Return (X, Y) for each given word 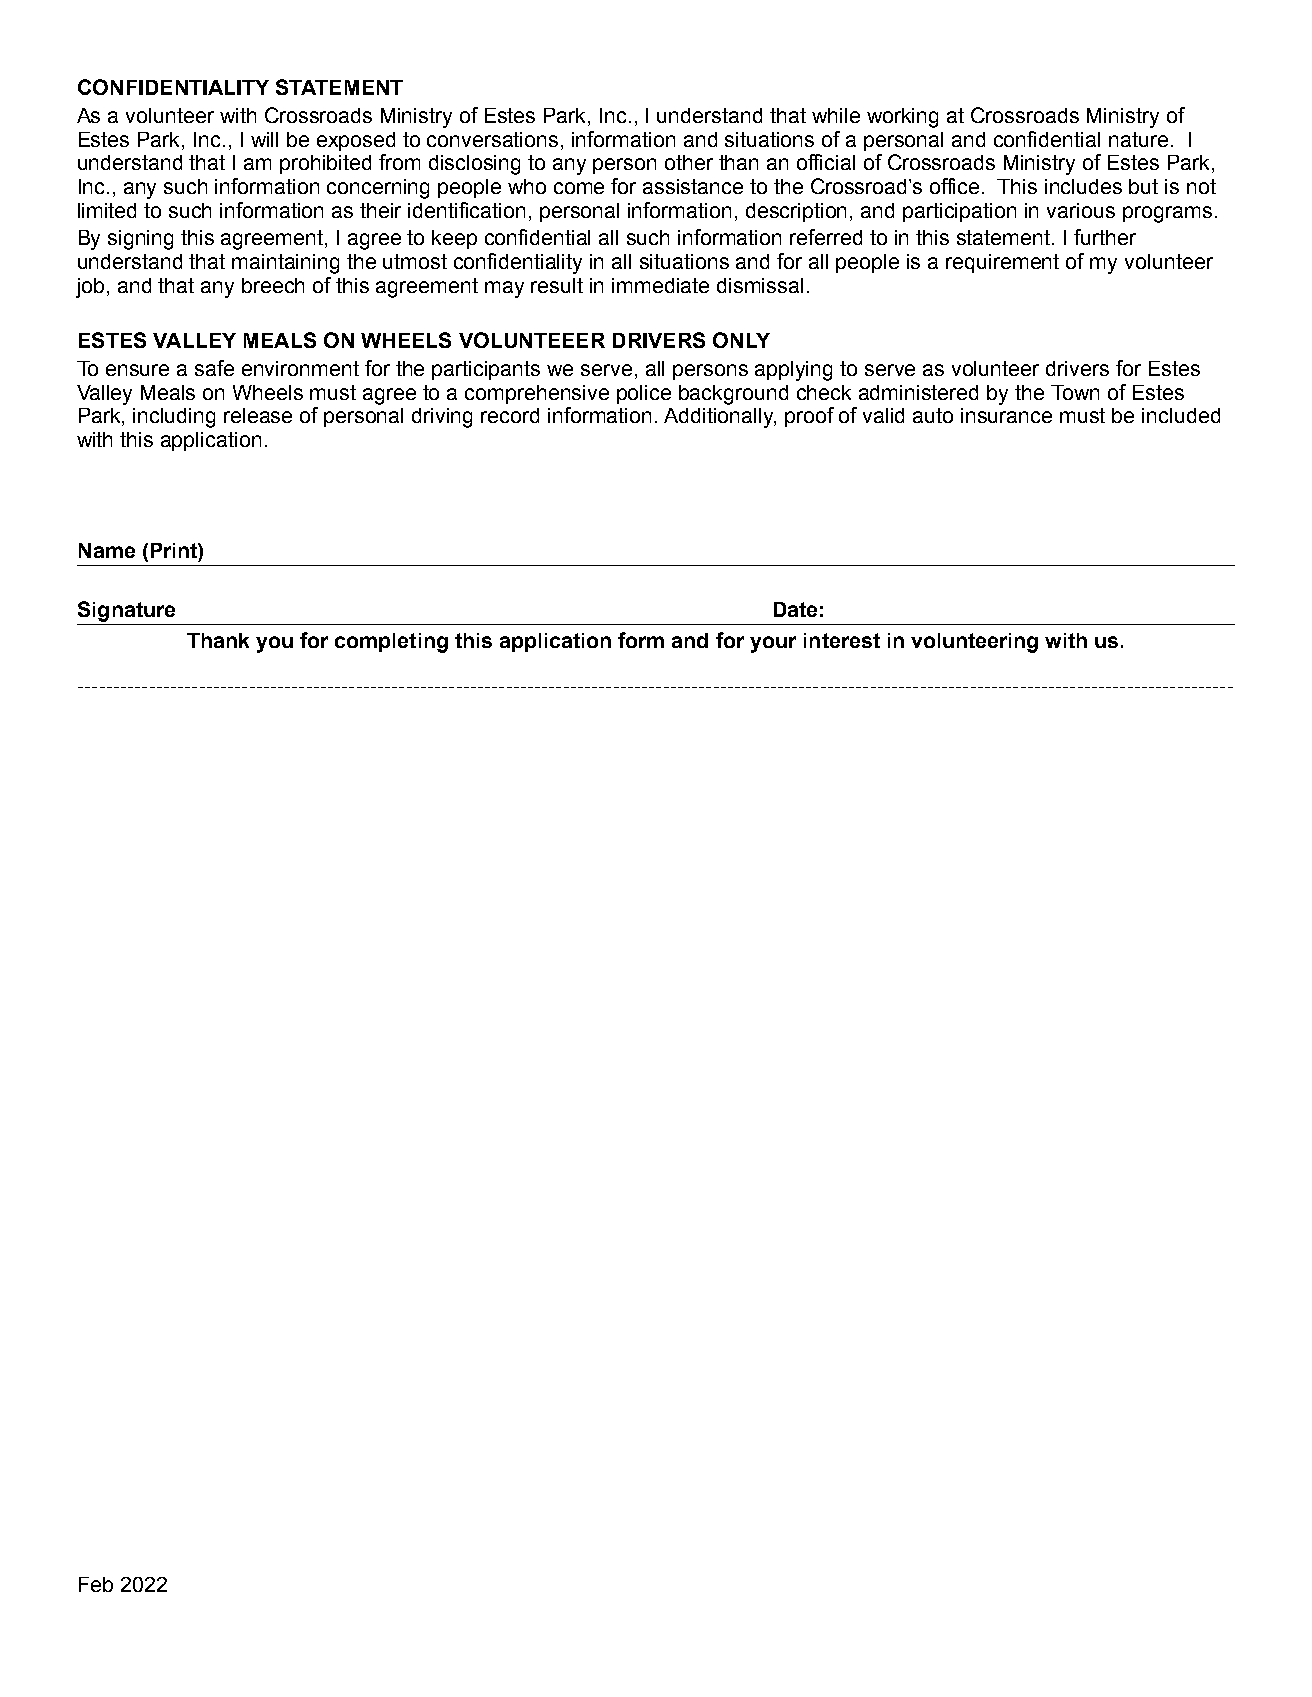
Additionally (720, 418)
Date (795, 609)
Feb (96, 1584)
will (264, 139)
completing (391, 643)
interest (842, 640)
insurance (1006, 415)
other (689, 162)
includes (1083, 186)
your (773, 644)
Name (107, 550)
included (1181, 415)
